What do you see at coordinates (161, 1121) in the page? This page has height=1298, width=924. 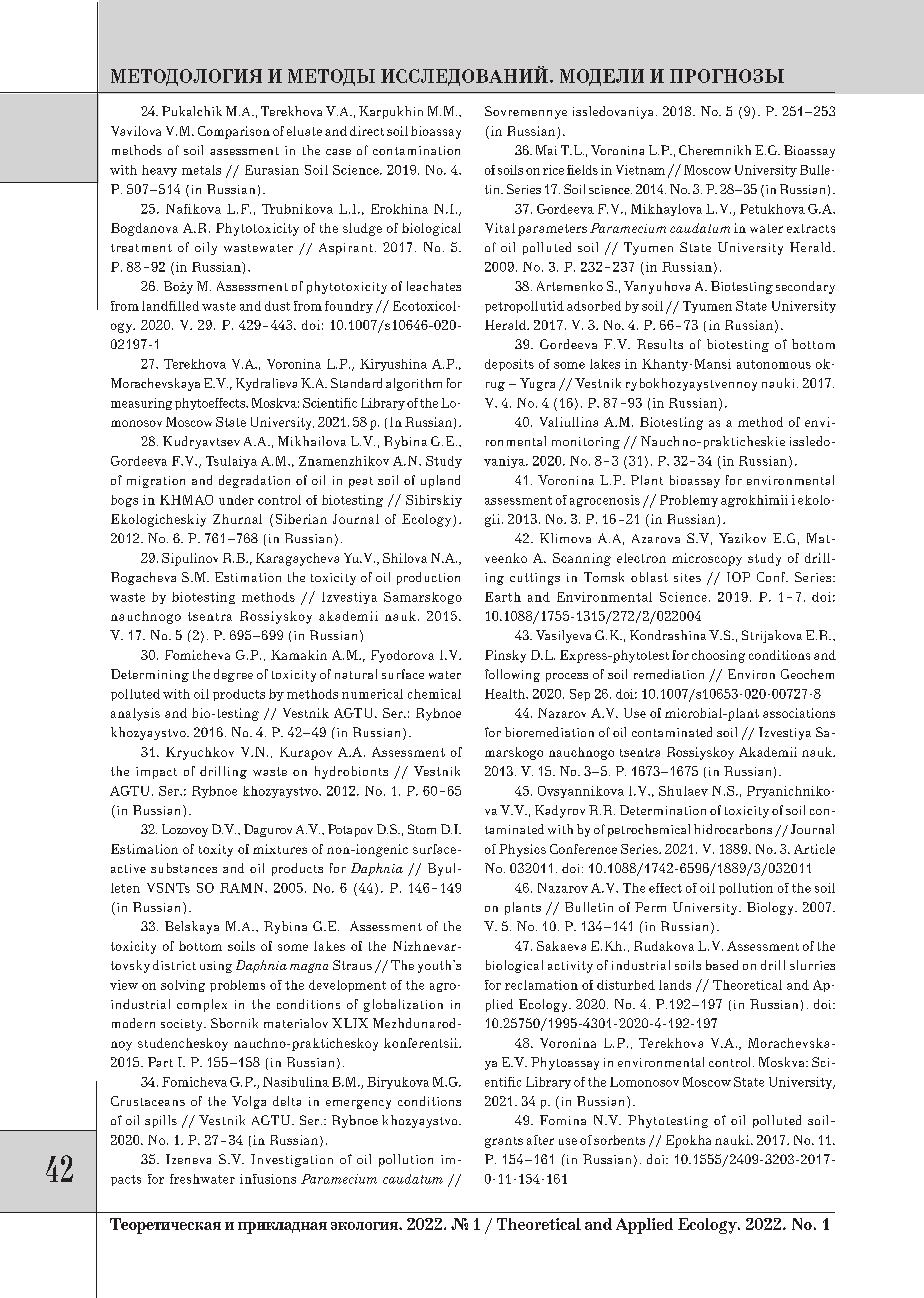 I see `spills` at bounding box center [161, 1121].
